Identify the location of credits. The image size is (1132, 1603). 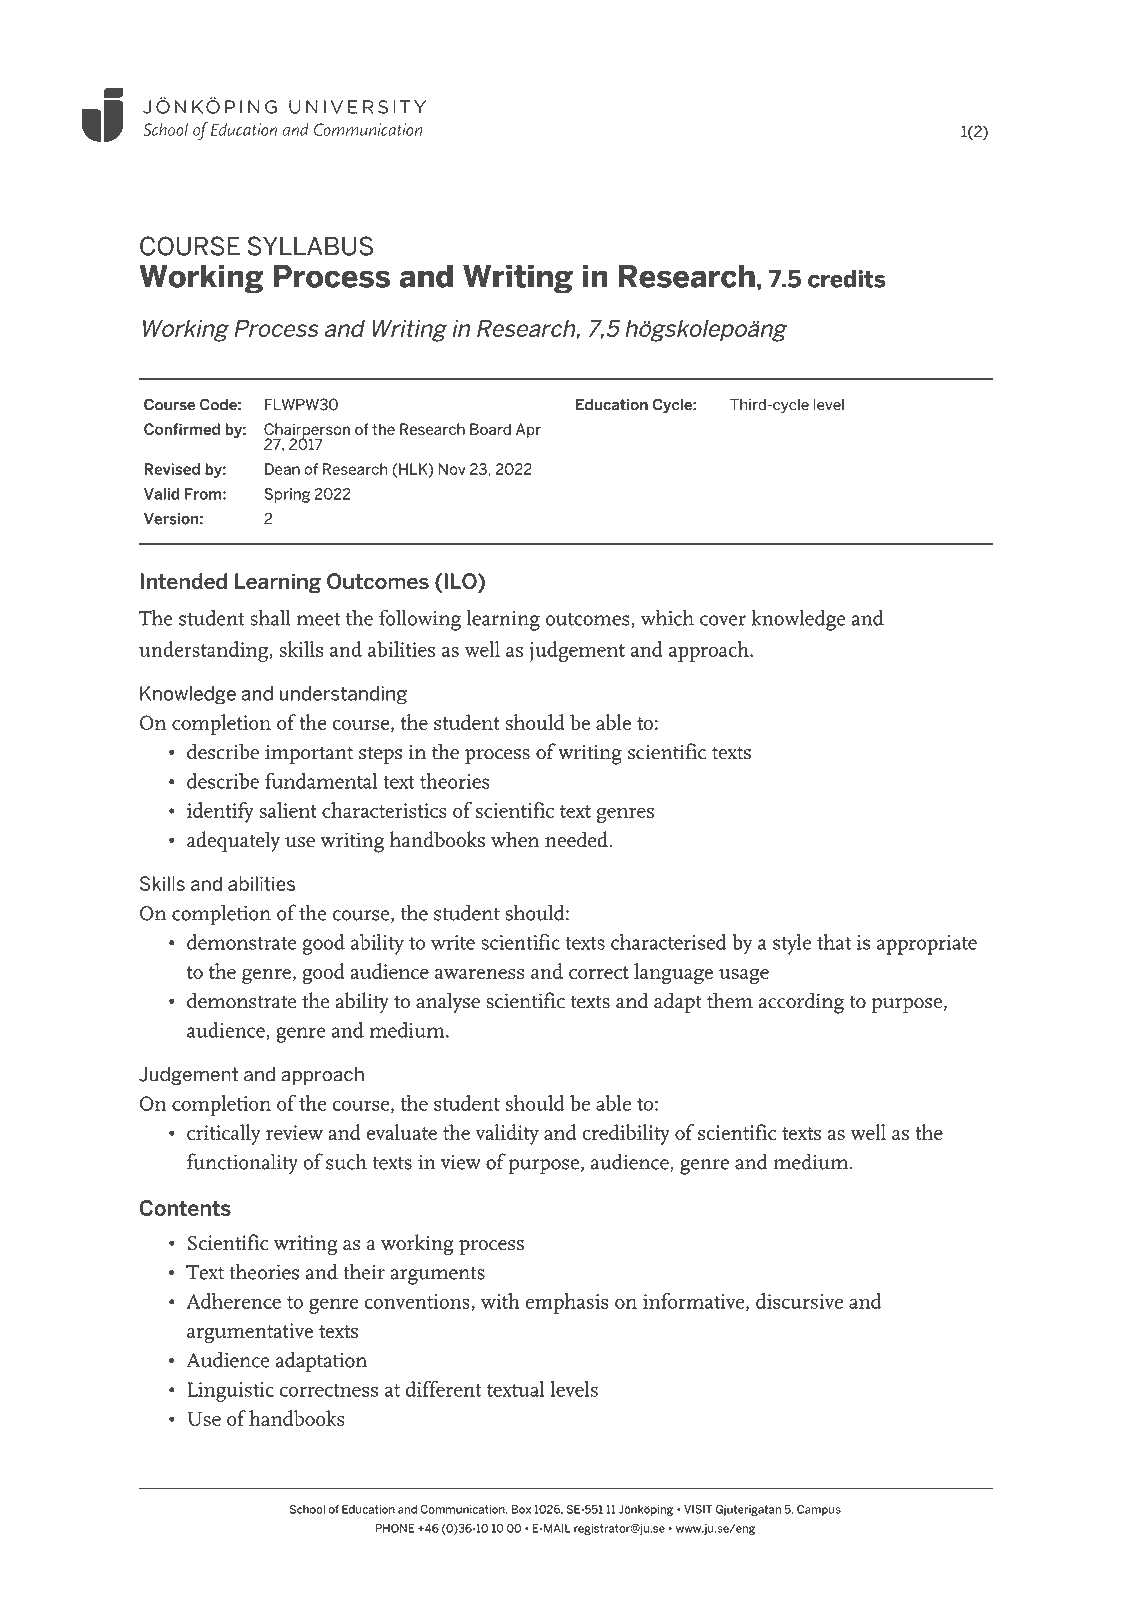
(847, 279).
